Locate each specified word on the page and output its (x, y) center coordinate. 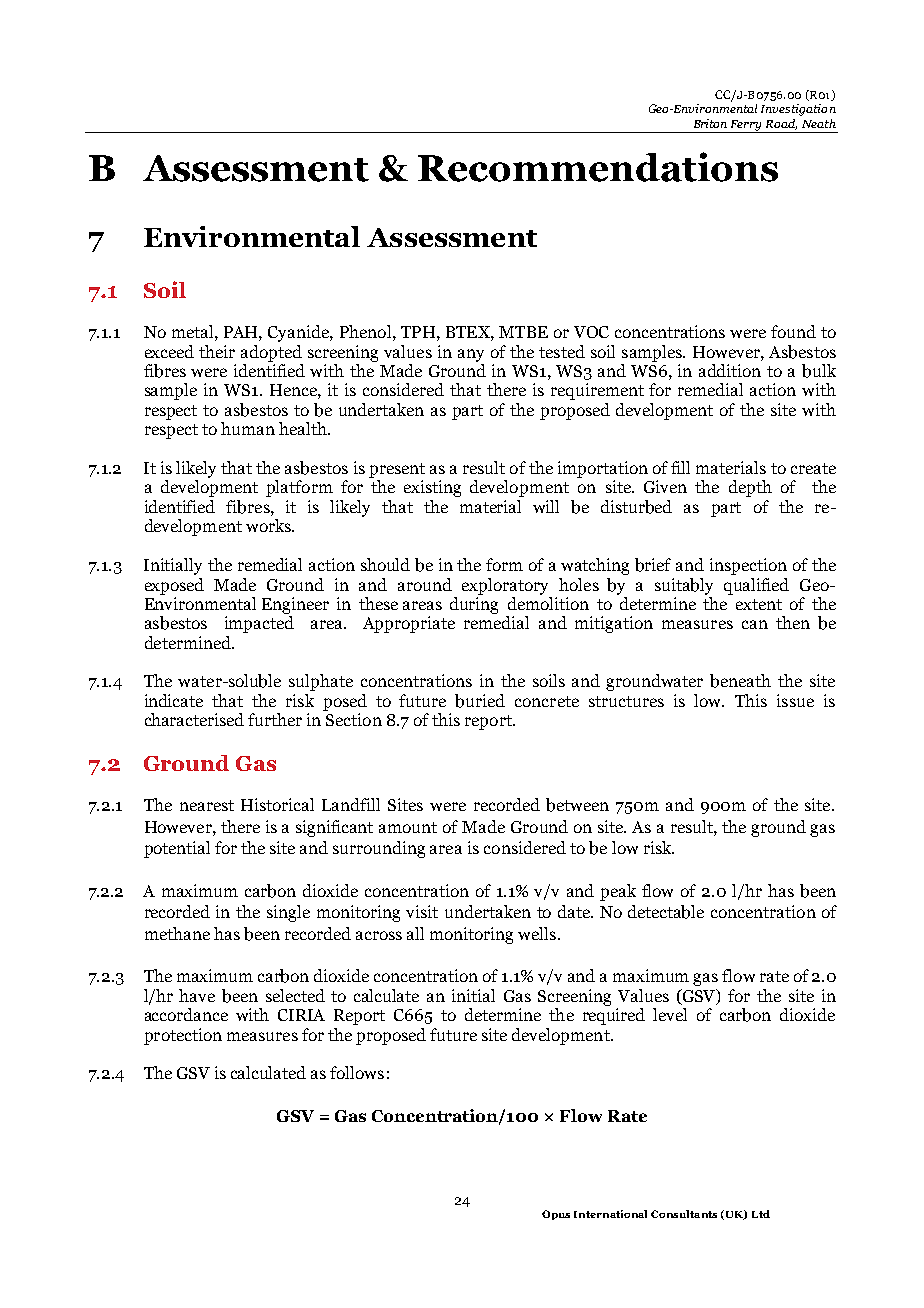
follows (357, 1072)
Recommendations (598, 167)
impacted (259, 624)
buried (480, 701)
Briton (710, 123)
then (793, 622)
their (217, 351)
